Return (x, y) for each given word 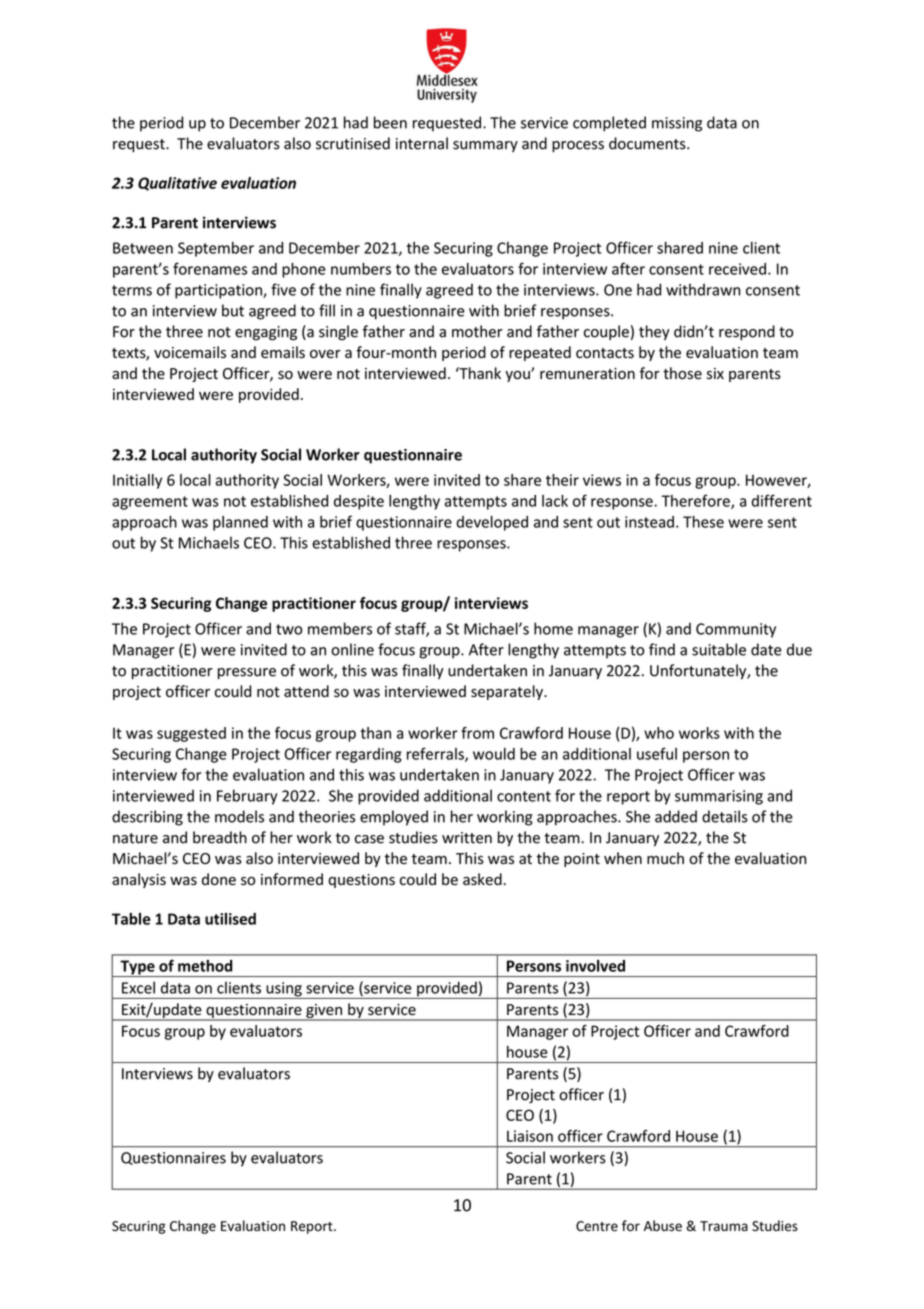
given (324, 1012)
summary (485, 146)
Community (736, 630)
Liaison (530, 1136)
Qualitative (177, 184)
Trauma (724, 1226)
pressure (247, 673)
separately (508, 692)
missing (677, 124)
